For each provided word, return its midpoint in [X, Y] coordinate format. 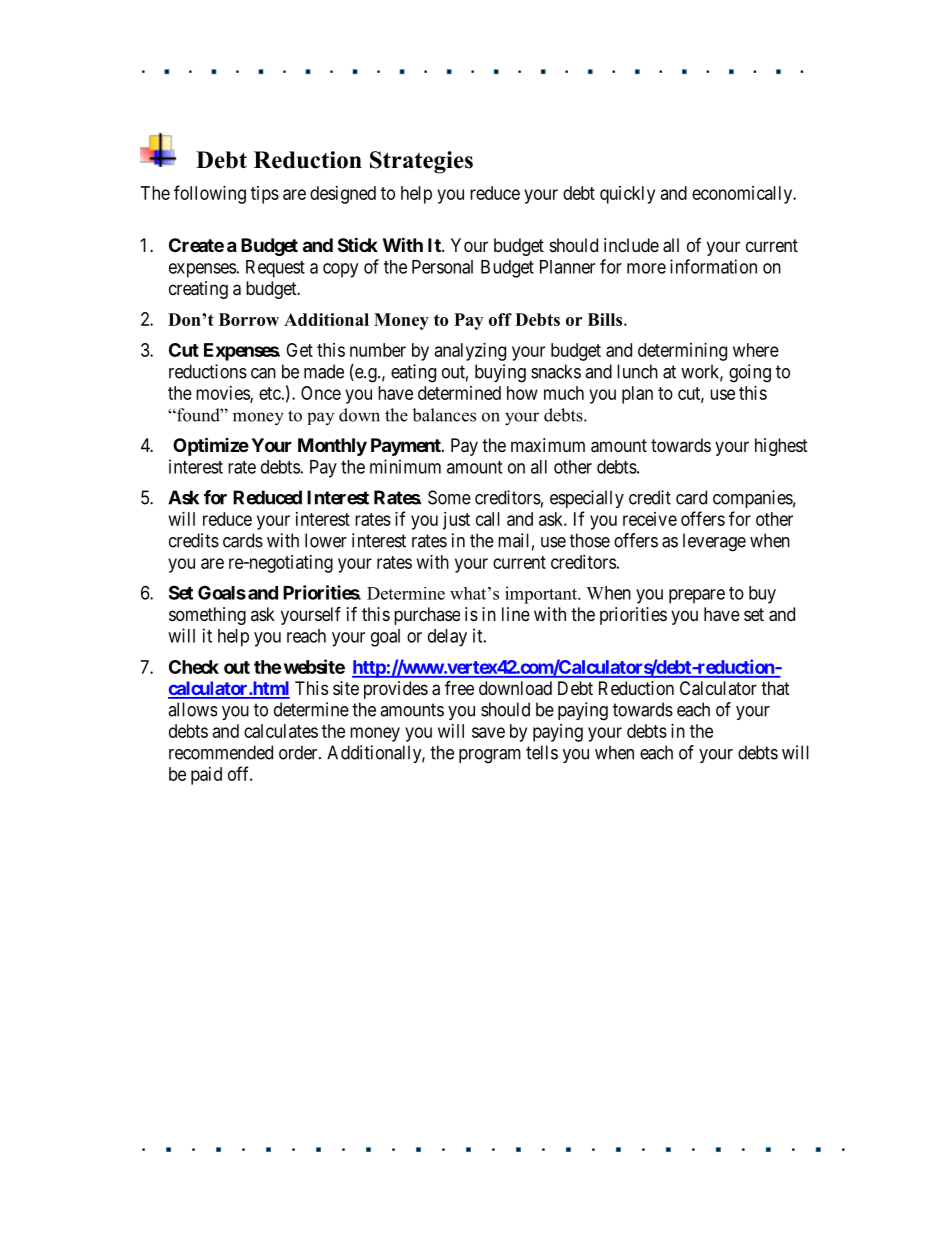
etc [270, 393]
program [490, 756]
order [299, 752]
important [542, 595]
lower [326, 540]
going [750, 373]
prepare [697, 596]
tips [265, 195]
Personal [442, 267]
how [522, 393]
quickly [627, 195]
